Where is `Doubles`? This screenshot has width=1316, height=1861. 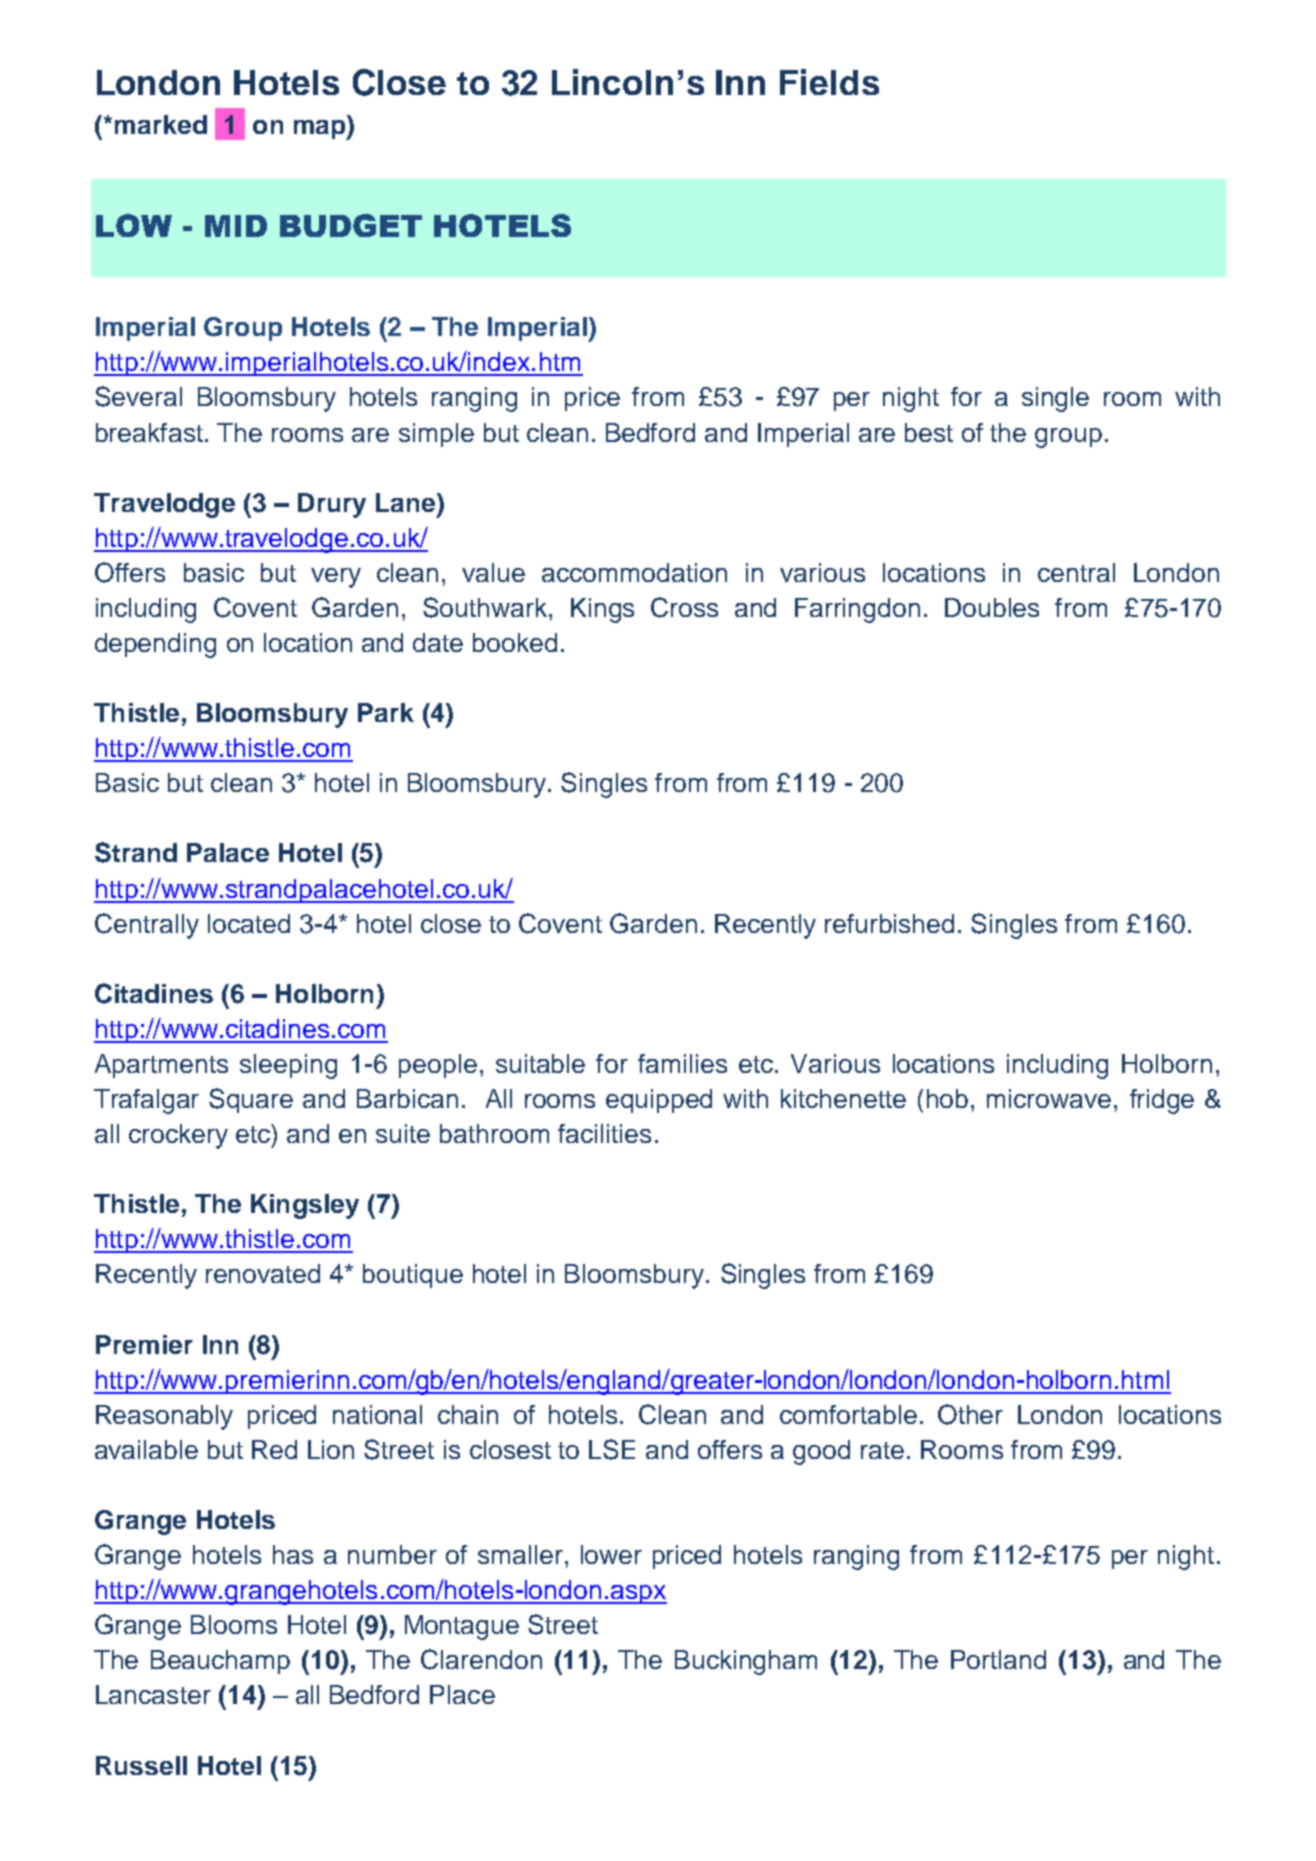 Doubles is located at coordinates (992, 607).
